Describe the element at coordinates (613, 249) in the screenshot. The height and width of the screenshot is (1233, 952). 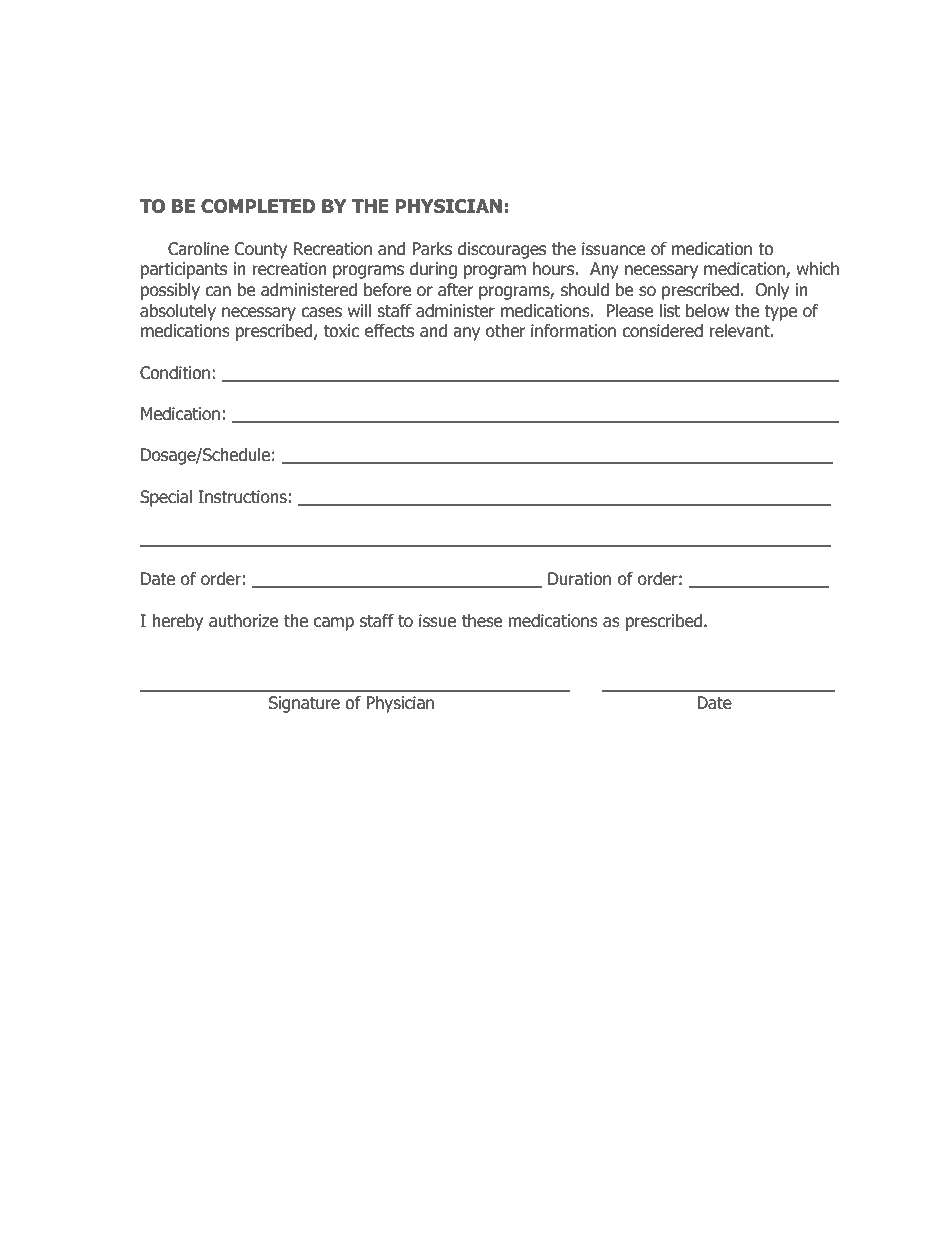
I see `issuance` at that location.
